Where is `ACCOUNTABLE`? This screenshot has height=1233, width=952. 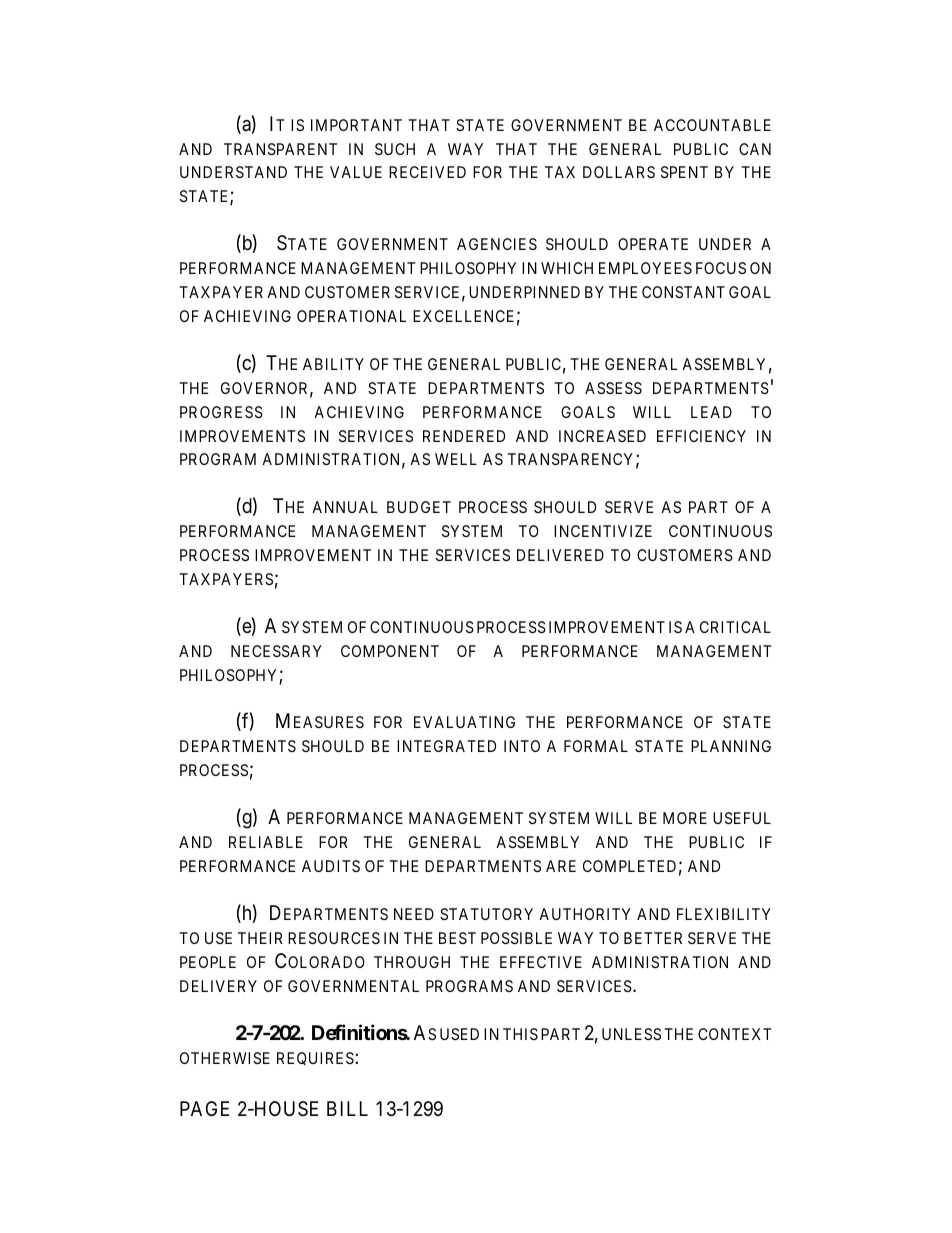 ACCOUNTABLE is located at coordinates (712, 125).
